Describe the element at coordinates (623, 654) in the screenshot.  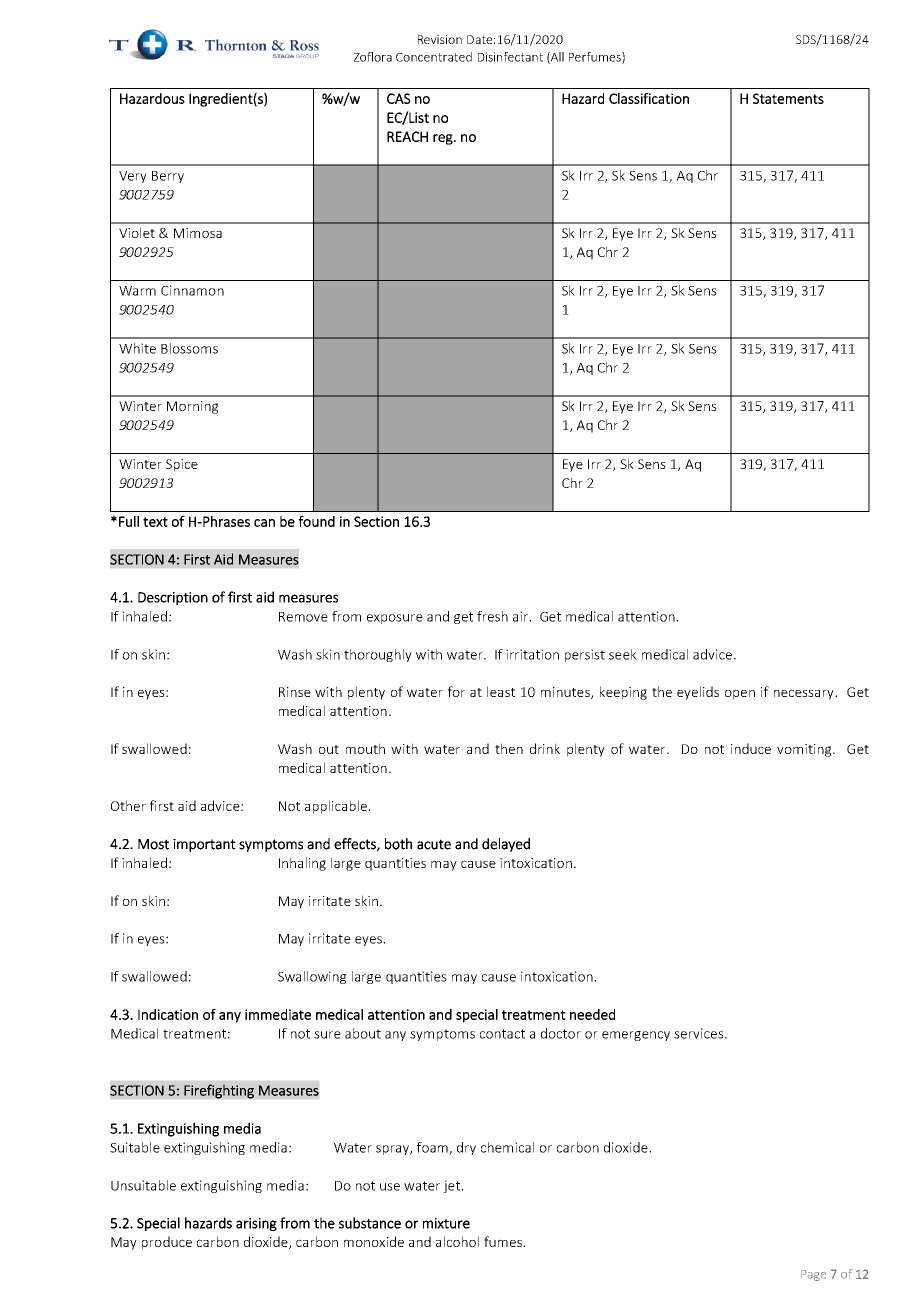
I see `seek` at that location.
